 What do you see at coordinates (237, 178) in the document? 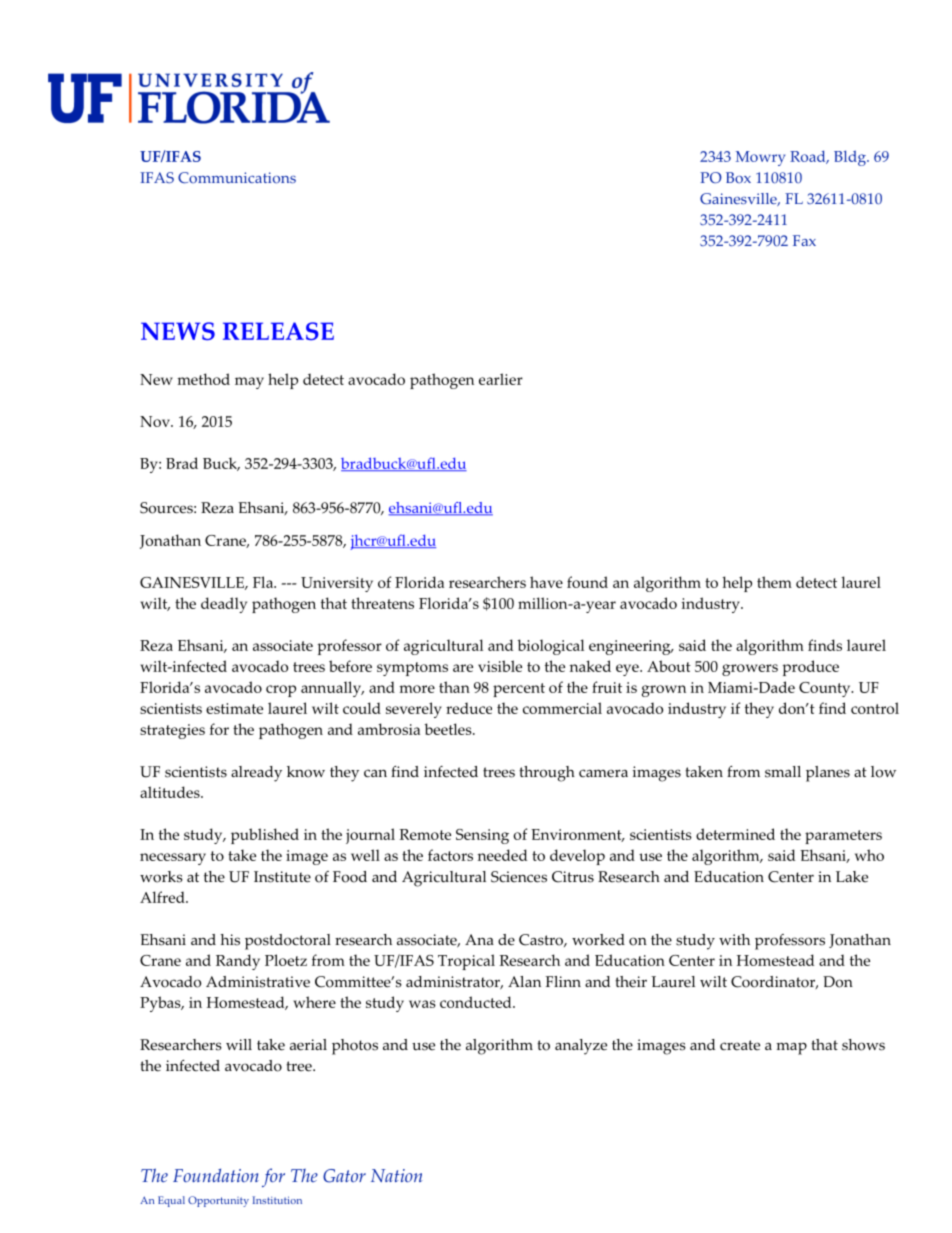
I see `Communications` at bounding box center [237, 178].
